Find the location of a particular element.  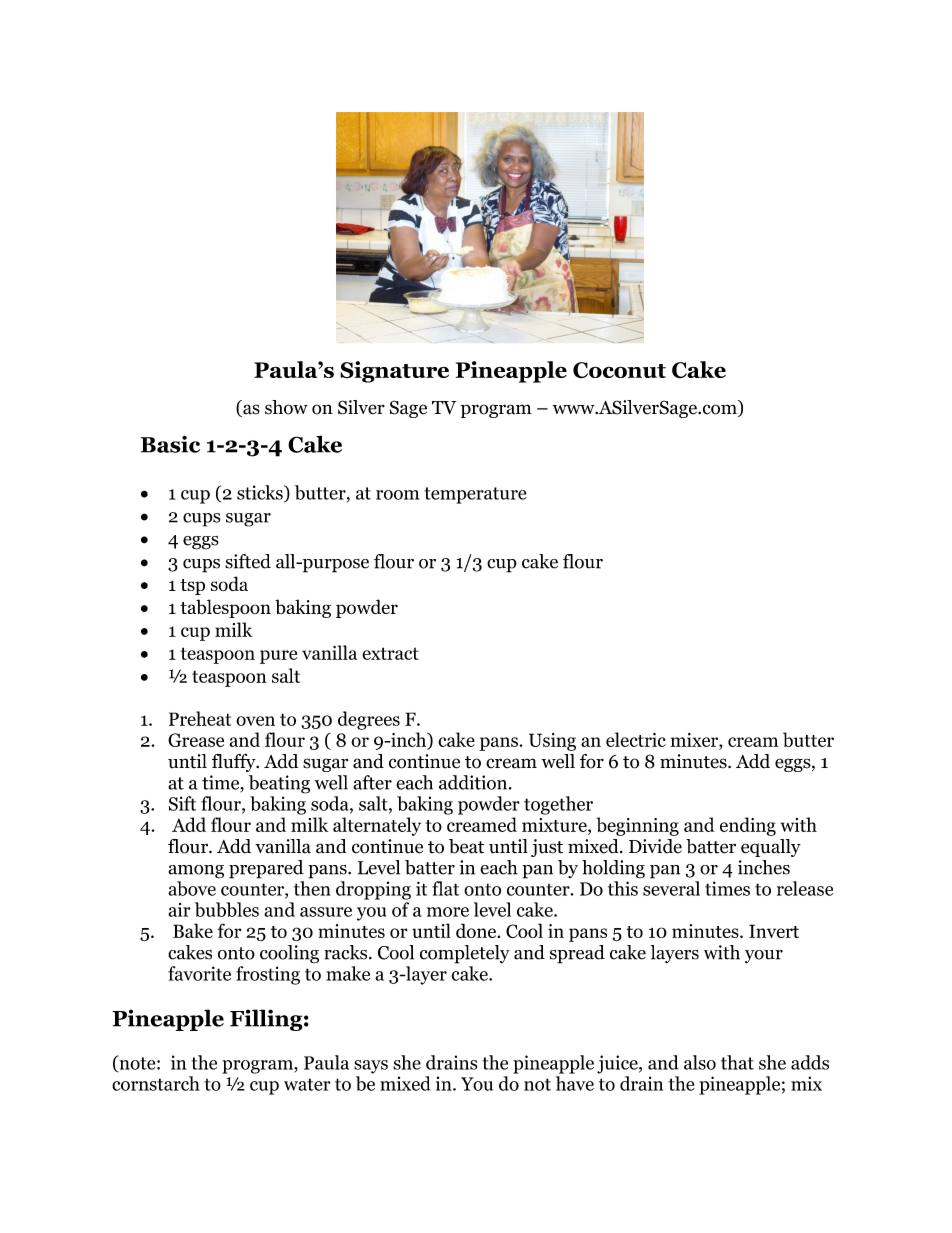

tablespoon is located at coordinates (225, 608).
